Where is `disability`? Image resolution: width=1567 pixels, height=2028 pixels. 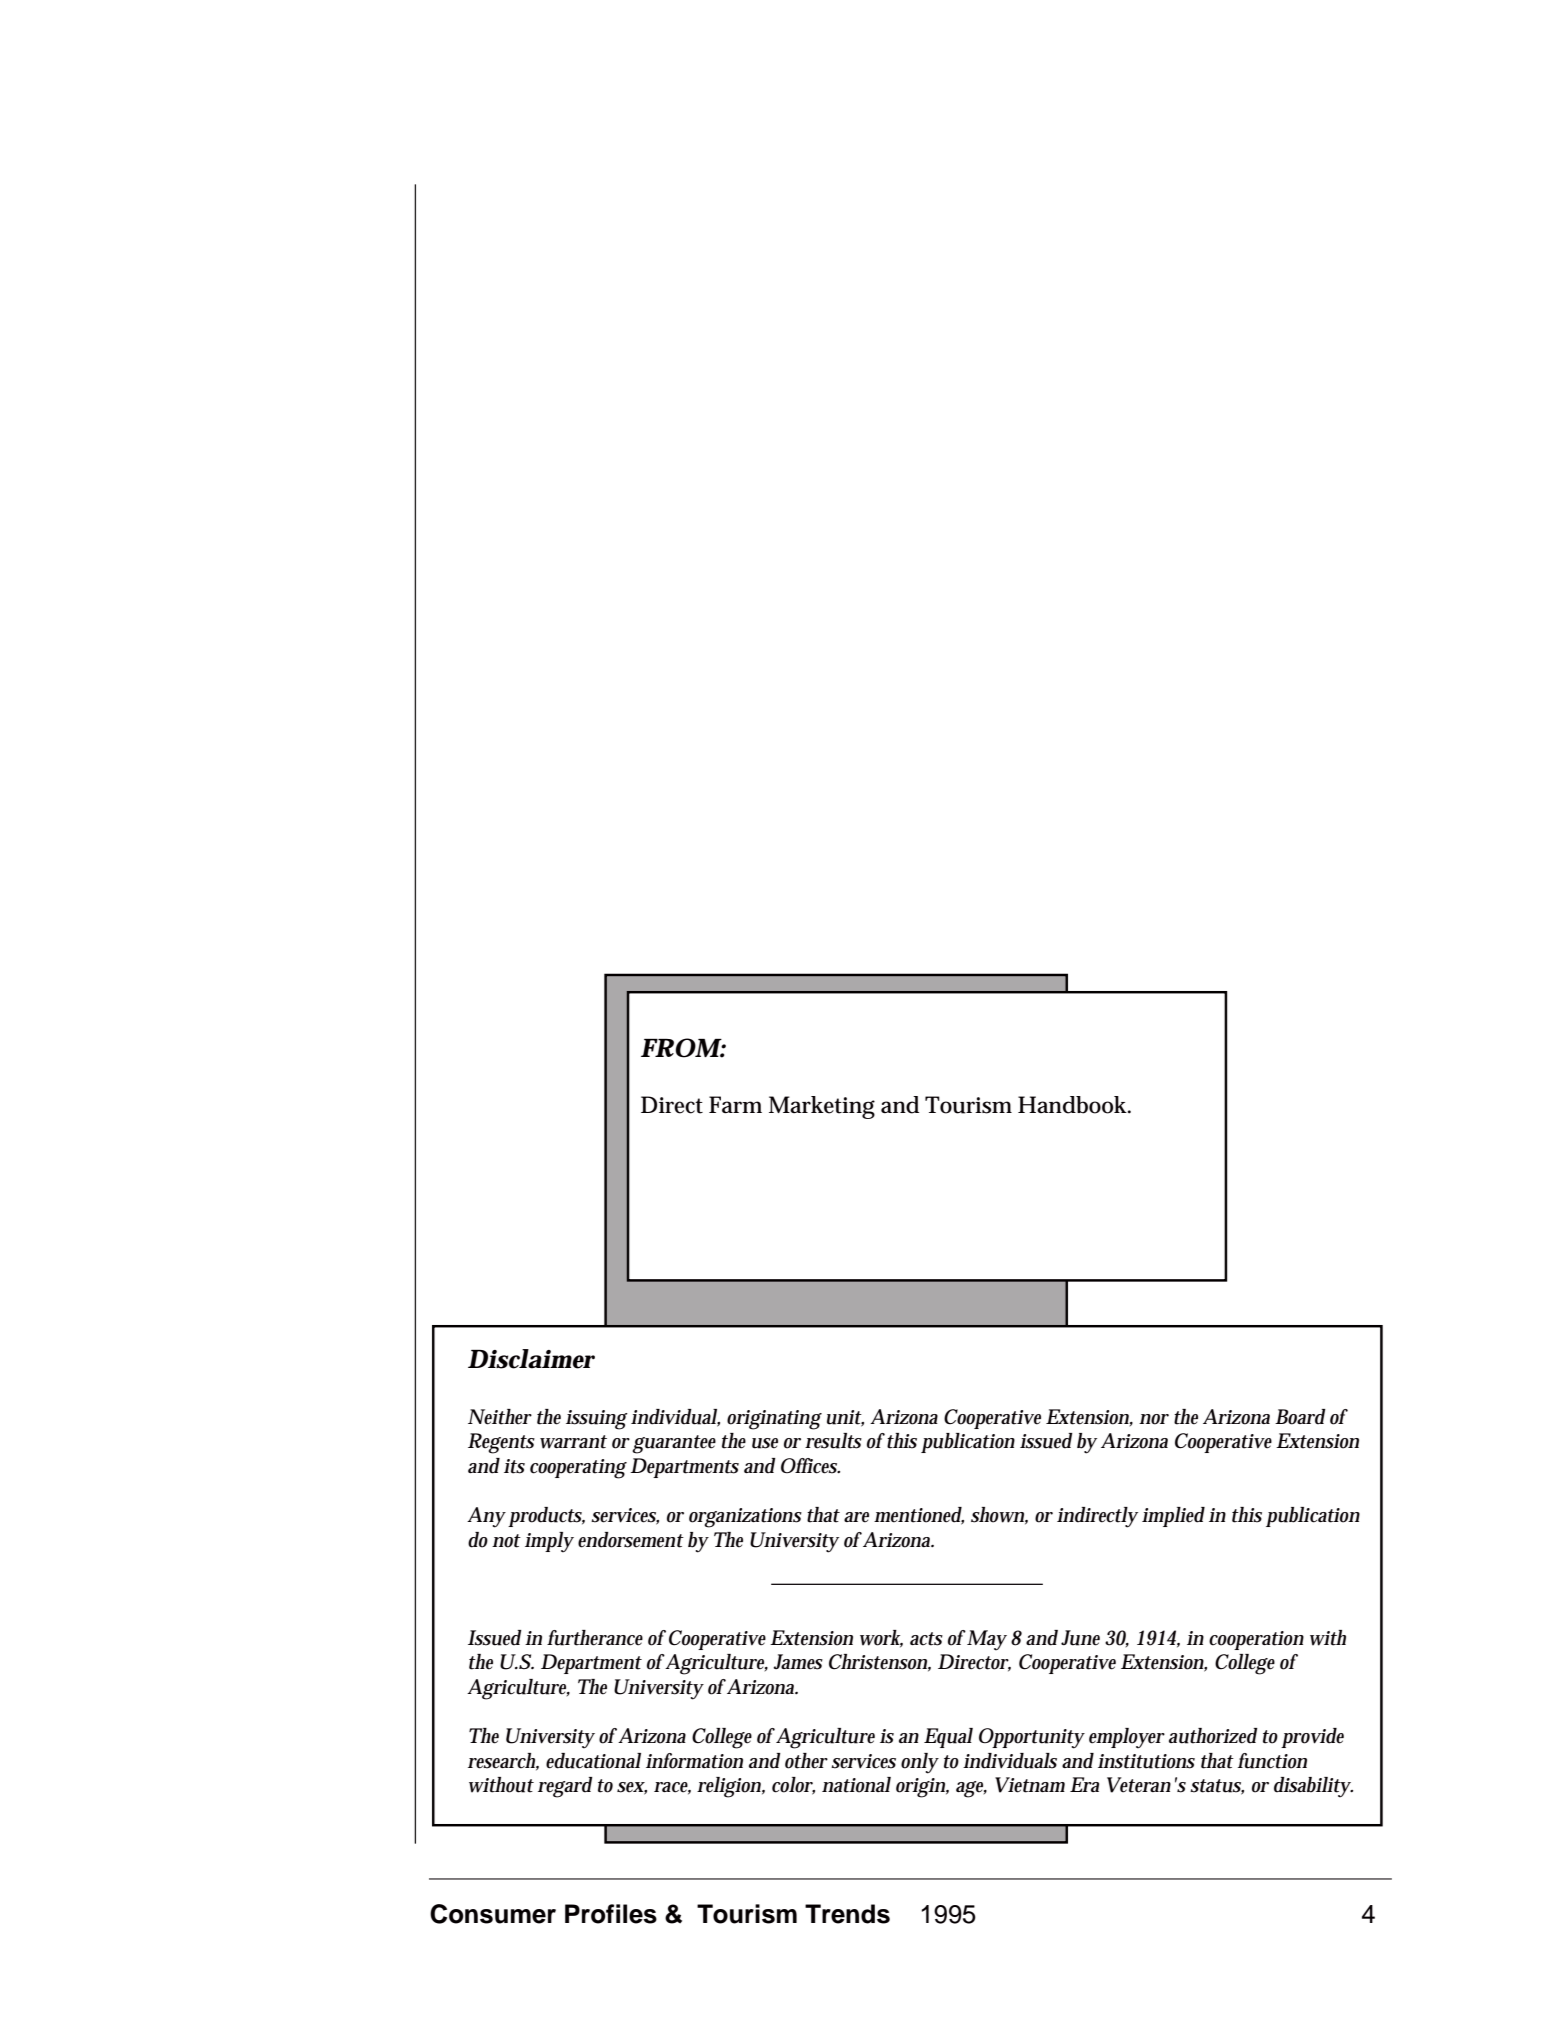
disability is located at coordinates (1313, 1787).
